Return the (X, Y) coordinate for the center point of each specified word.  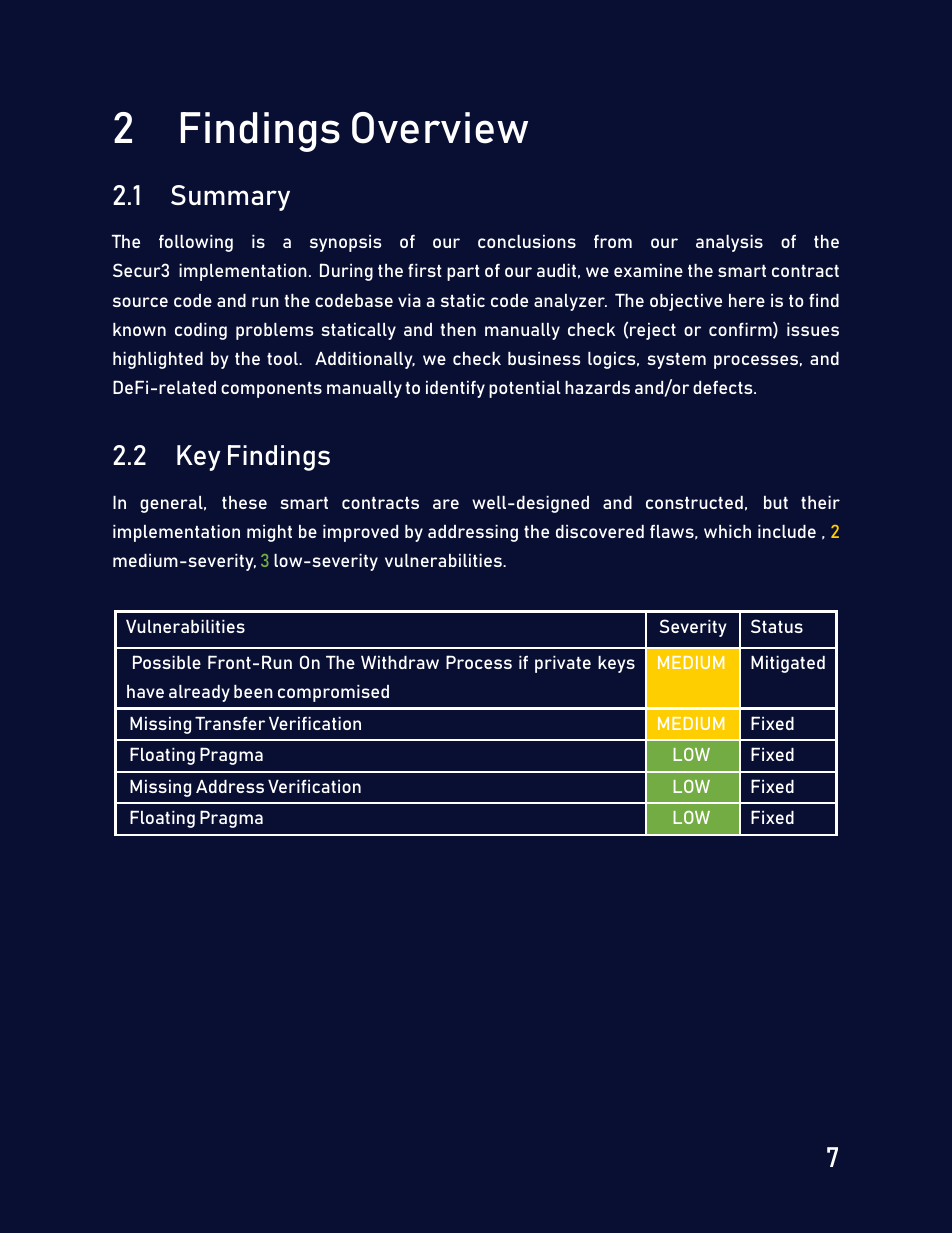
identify (455, 389)
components (271, 390)
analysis (729, 243)
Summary (230, 198)
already (199, 693)
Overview (440, 128)
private (563, 664)
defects (722, 387)
